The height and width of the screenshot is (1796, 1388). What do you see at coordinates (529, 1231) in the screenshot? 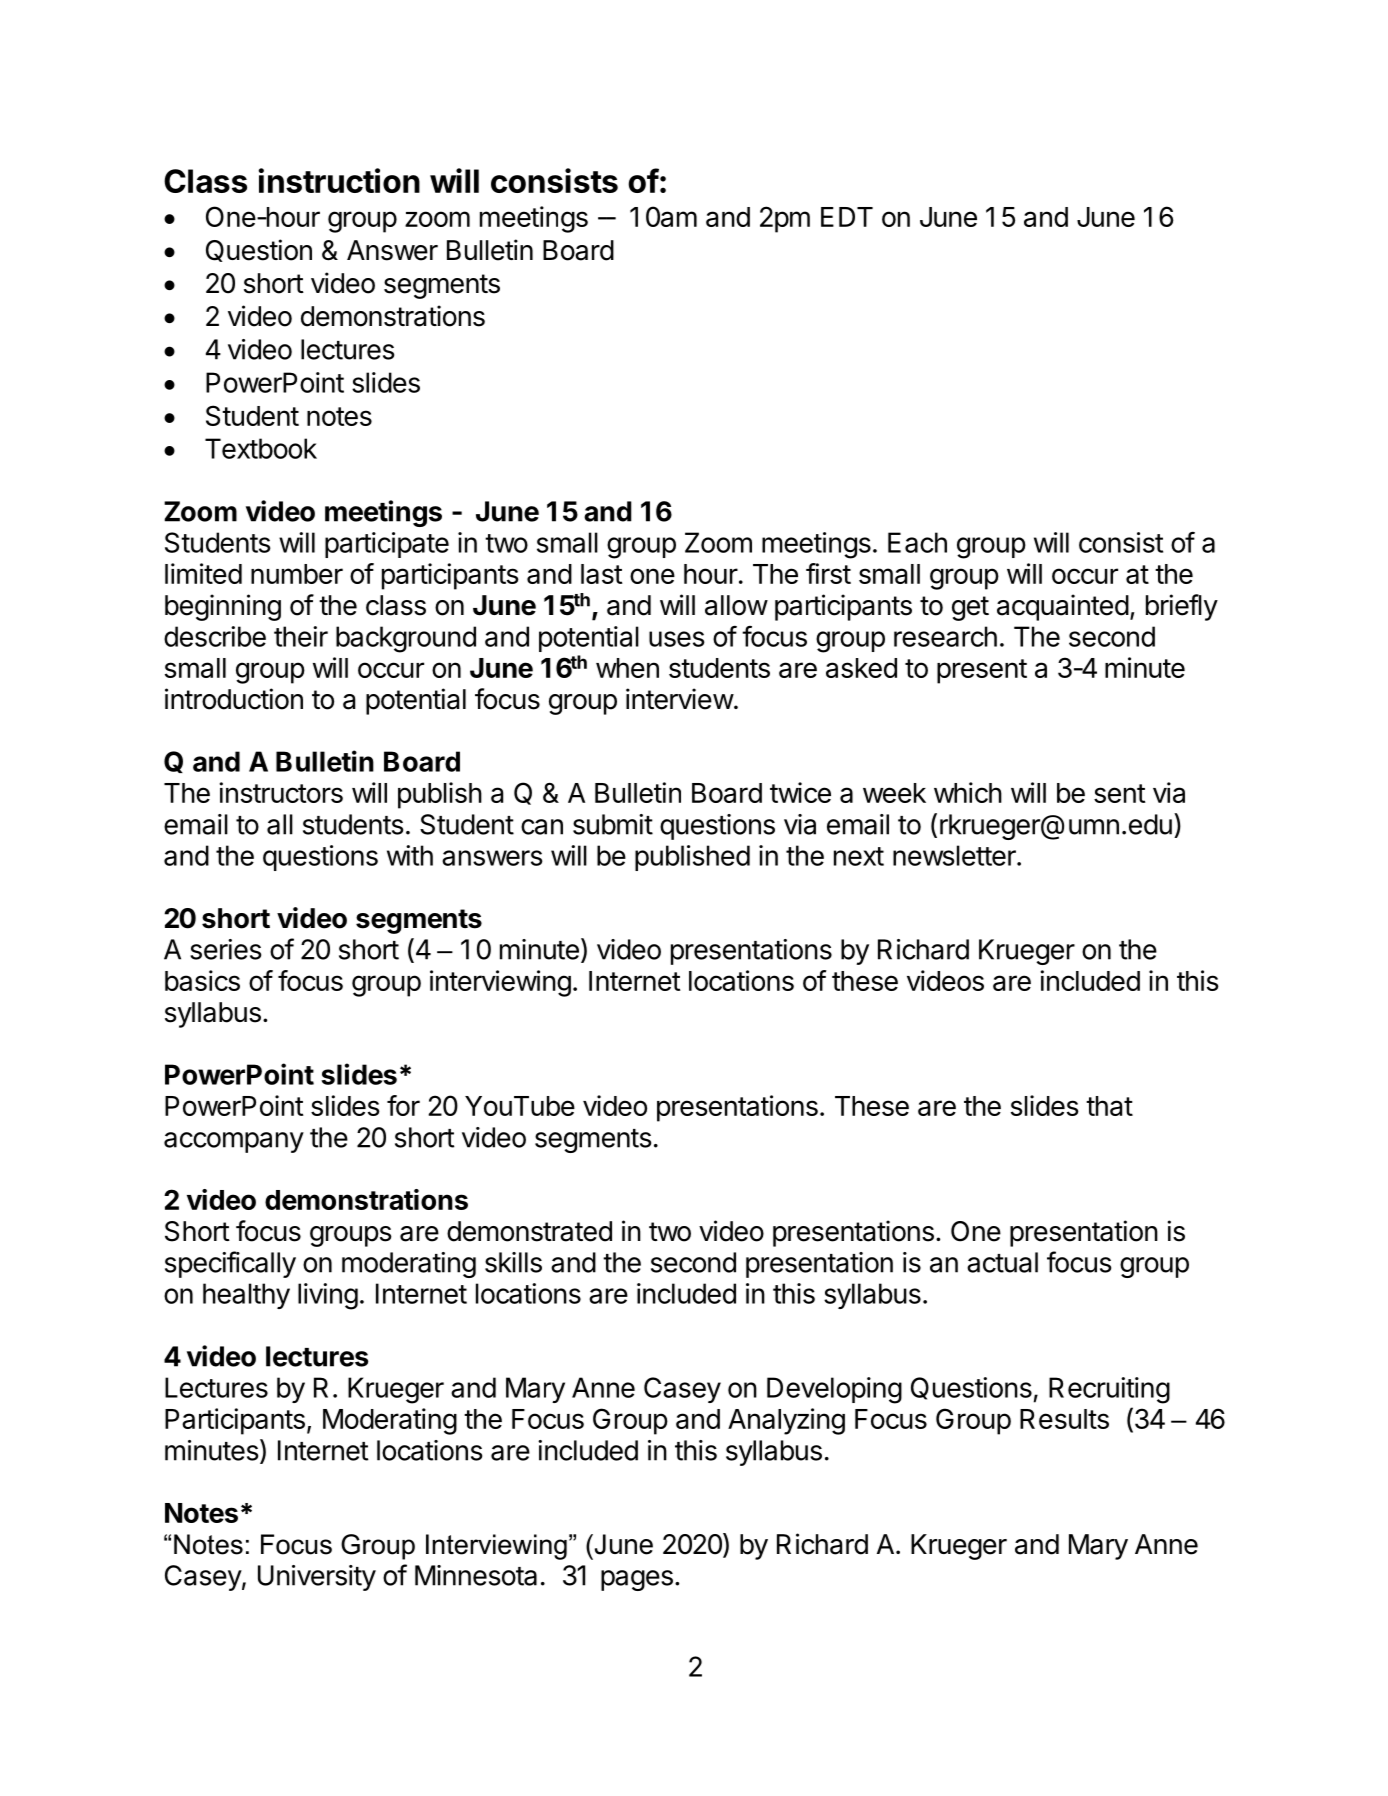
I see `demonstrated` at bounding box center [529, 1231].
